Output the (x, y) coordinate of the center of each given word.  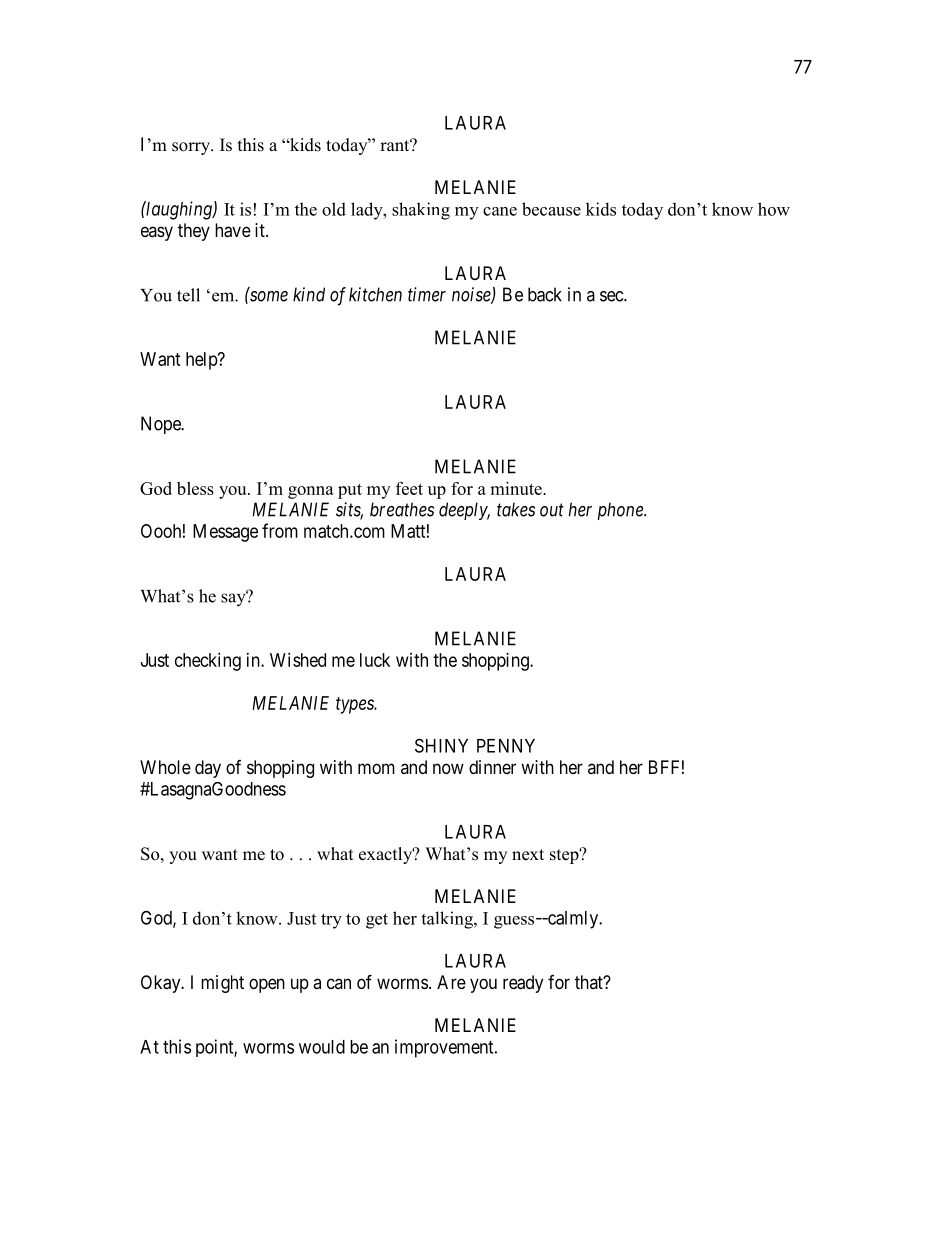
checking (208, 662)
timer (427, 294)
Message (225, 533)
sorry (192, 148)
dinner (492, 767)
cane (500, 211)
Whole (165, 767)
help (202, 361)
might (222, 984)
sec (612, 296)
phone (621, 511)
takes (516, 509)
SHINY (441, 745)
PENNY (506, 746)
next (528, 855)
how (774, 209)
